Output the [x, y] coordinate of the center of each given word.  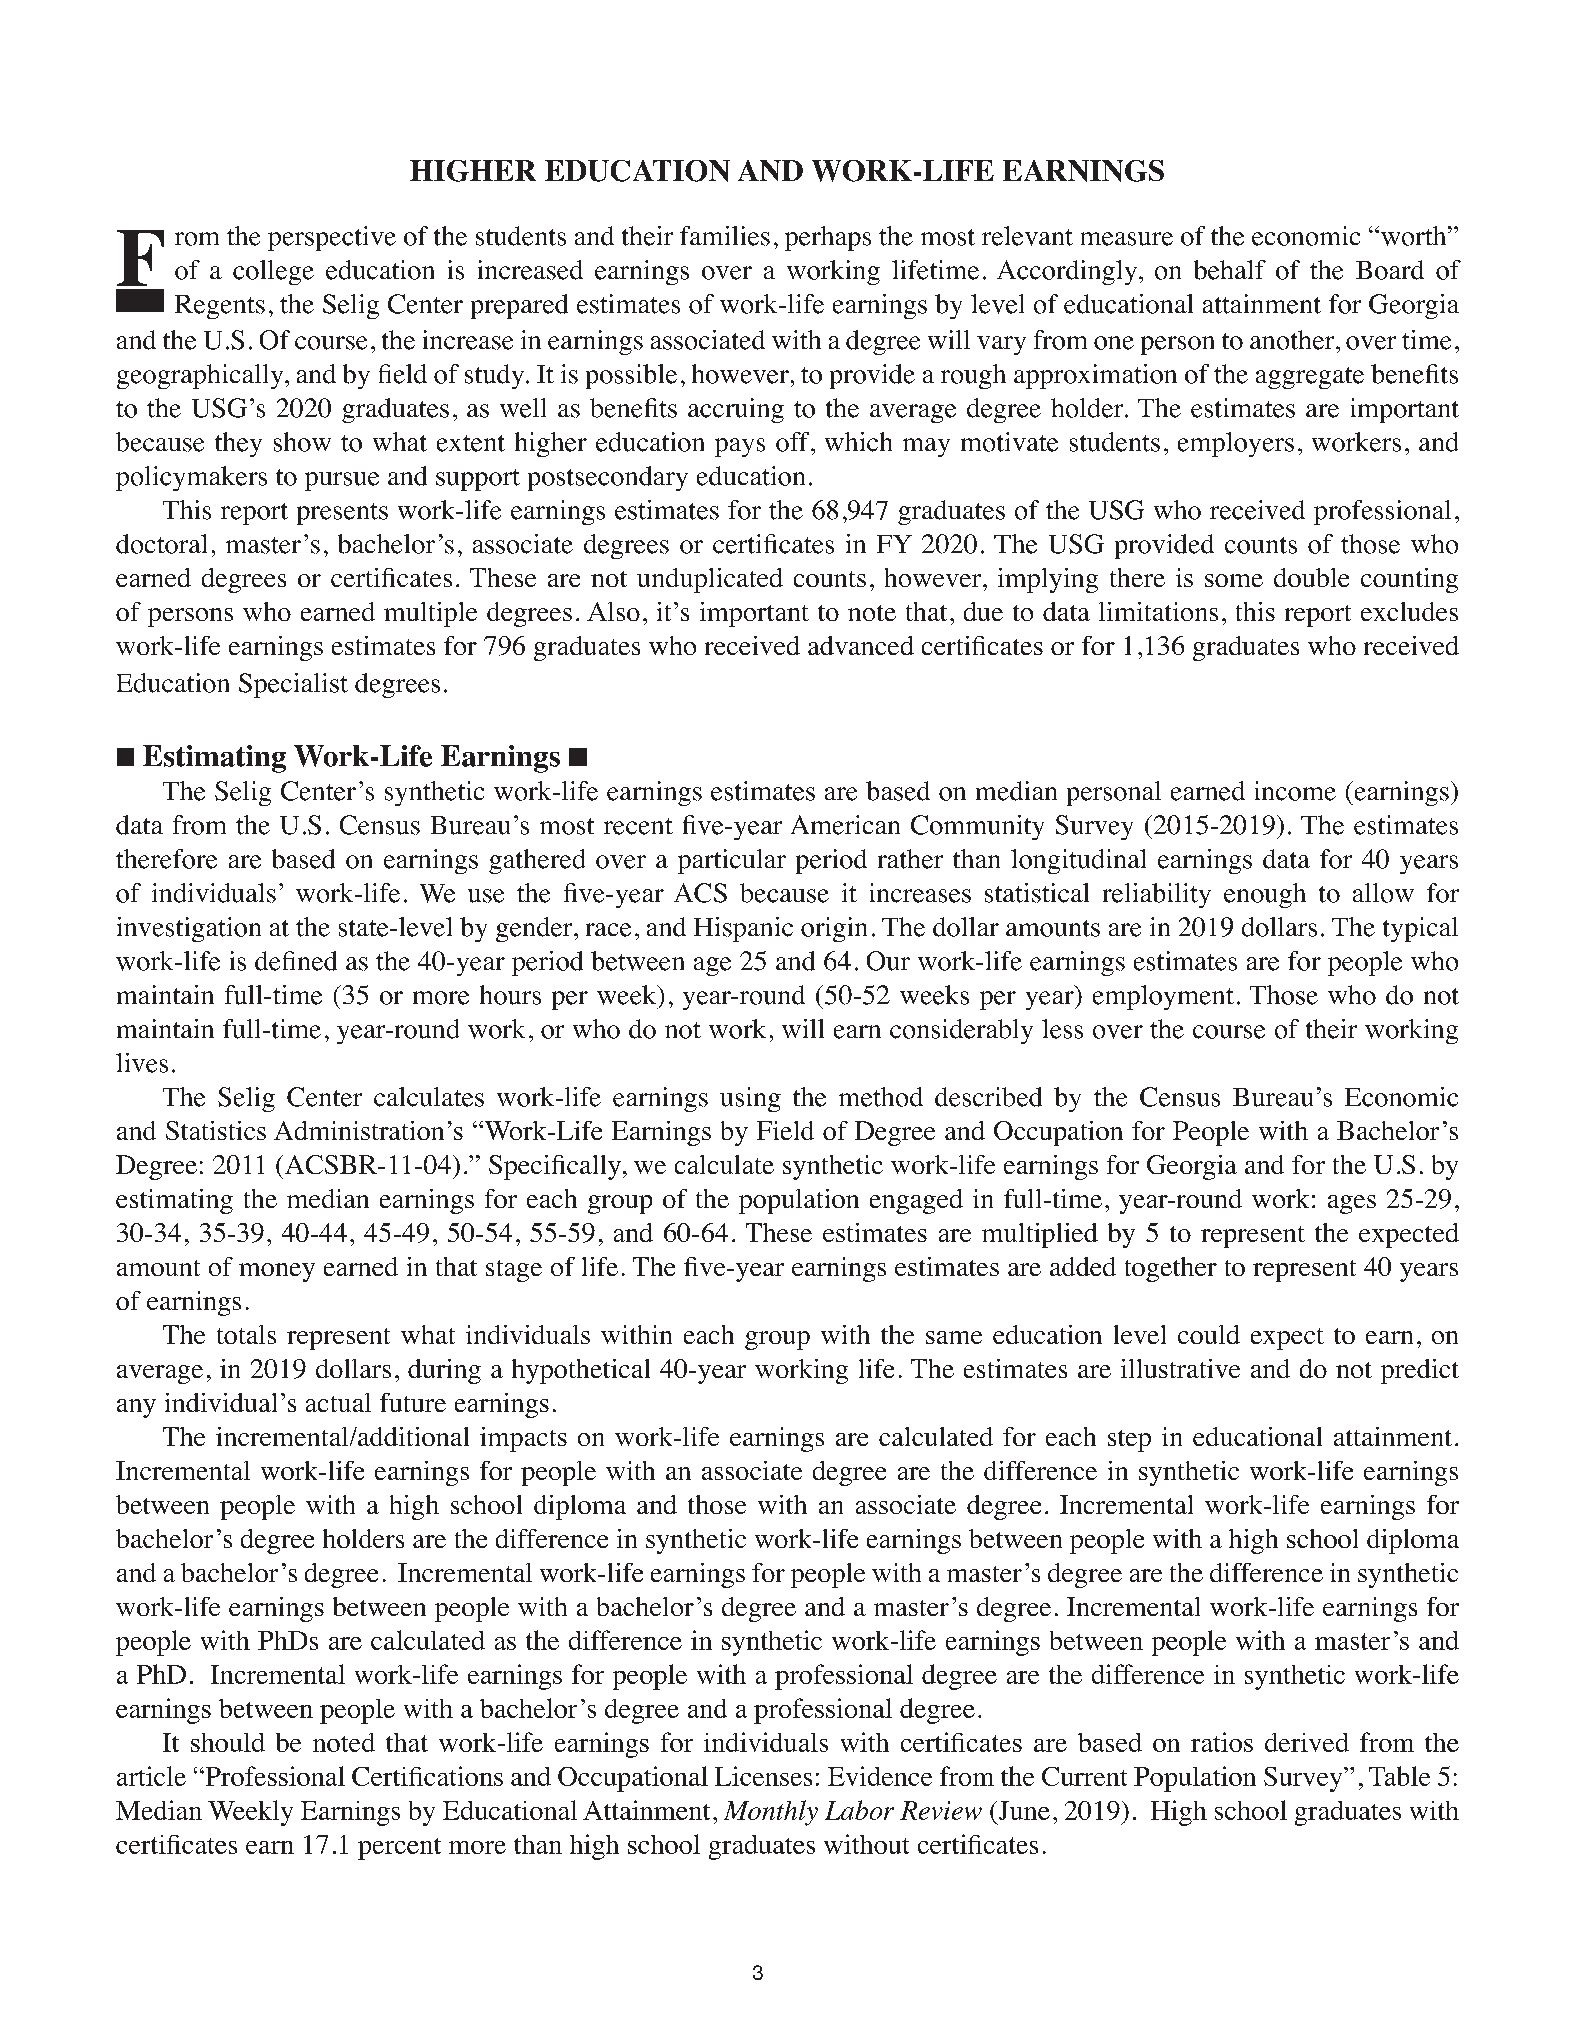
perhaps [828, 238]
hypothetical [581, 1371]
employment [1163, 997]
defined [296, 961]
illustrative [1180, 1368]
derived [1307, 1742]
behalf [1230, 270]
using [750, 1099]
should [228, 1742]
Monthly [771, 1813]
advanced [861, 645]
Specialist [293, 685]
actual [338, 1402]
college [273, 272]
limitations [1158, 611]
